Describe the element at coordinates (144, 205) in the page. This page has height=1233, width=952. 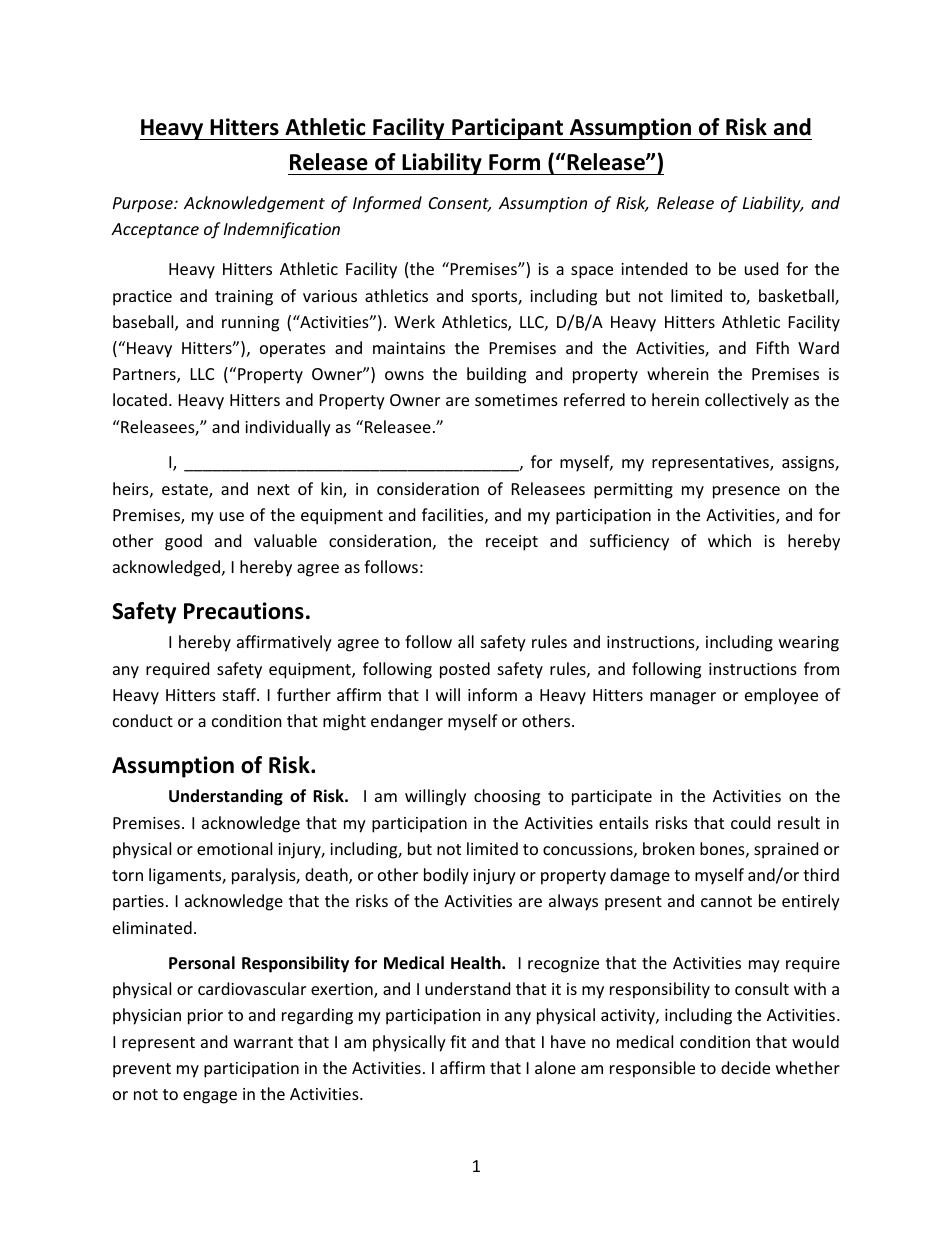
I see `Purpose` at that location.
